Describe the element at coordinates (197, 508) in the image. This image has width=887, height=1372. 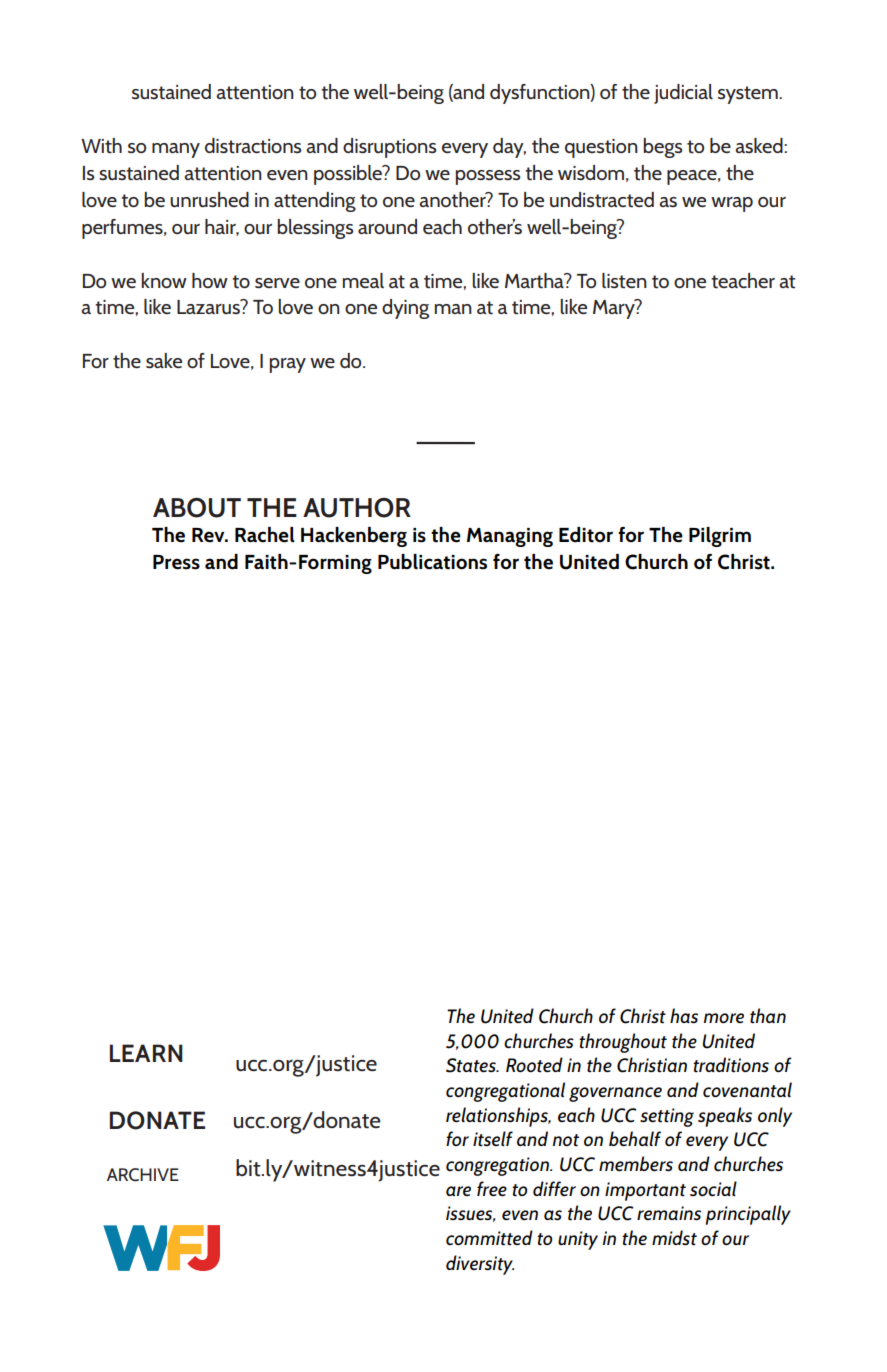
I see `ABOUT` at that location.
